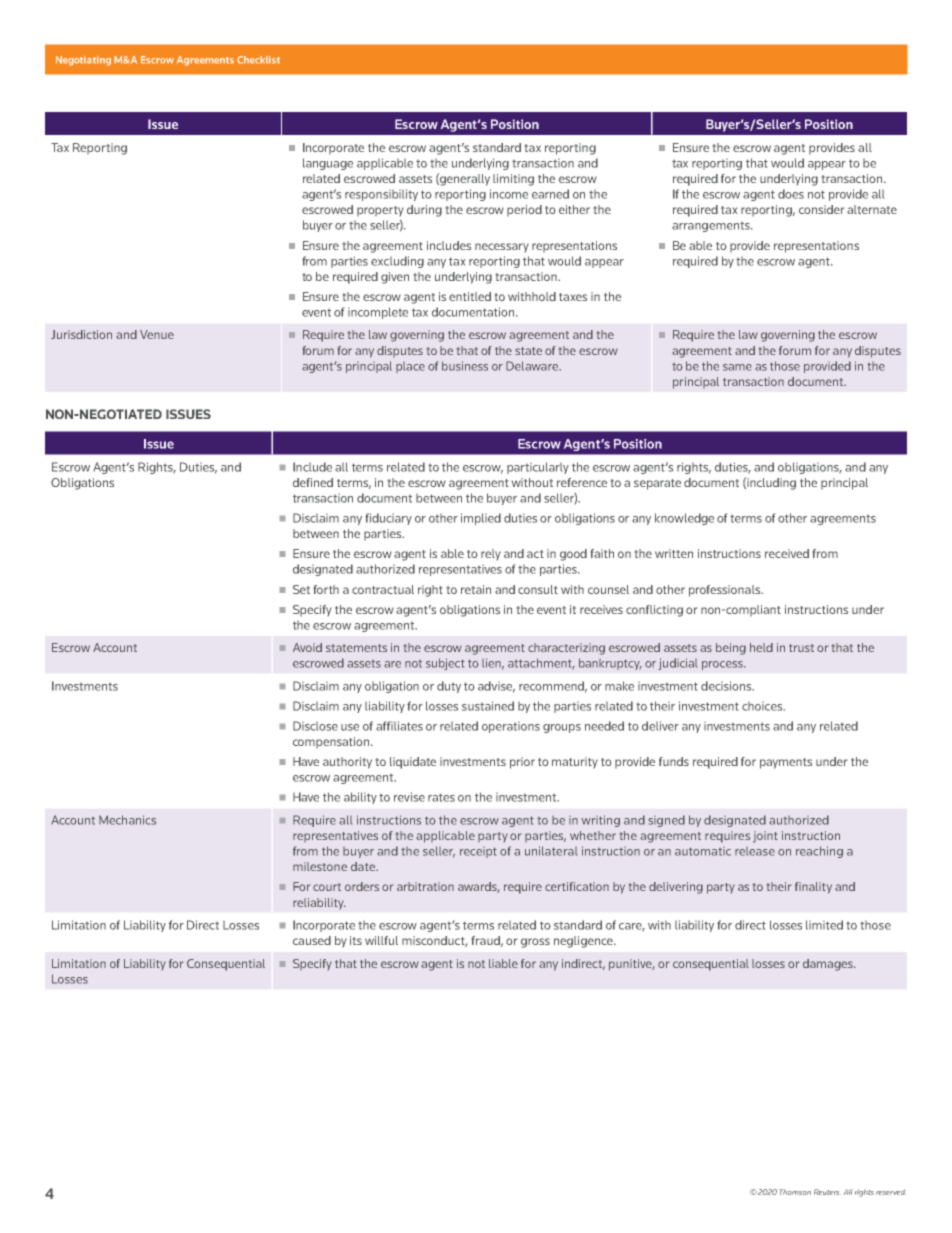 The image size is (952, 1233). I want to click on Venue, so click(157, 334).
